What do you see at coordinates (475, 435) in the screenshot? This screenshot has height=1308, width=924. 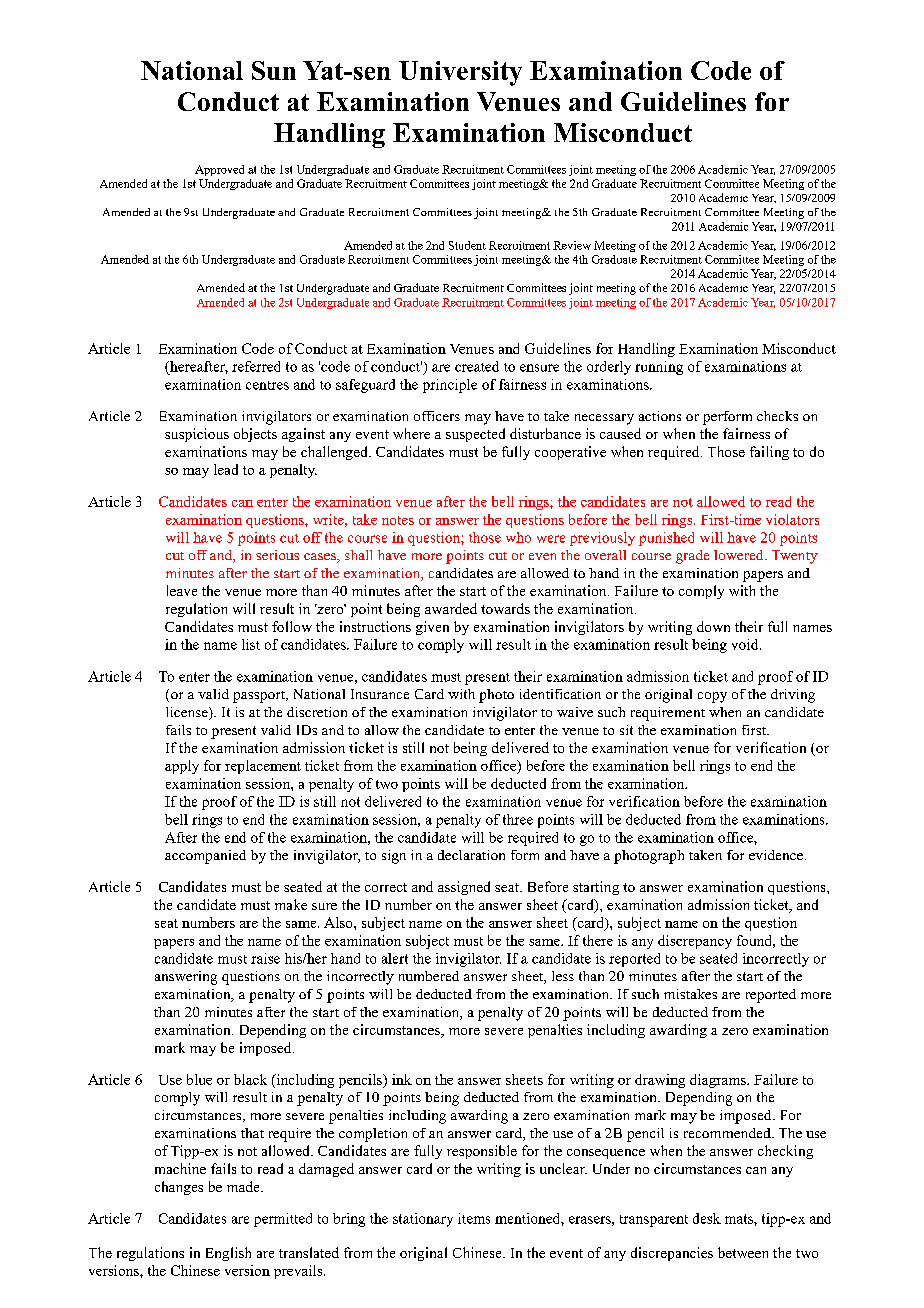 I see `suspected` at bounding box center [475, 435].
